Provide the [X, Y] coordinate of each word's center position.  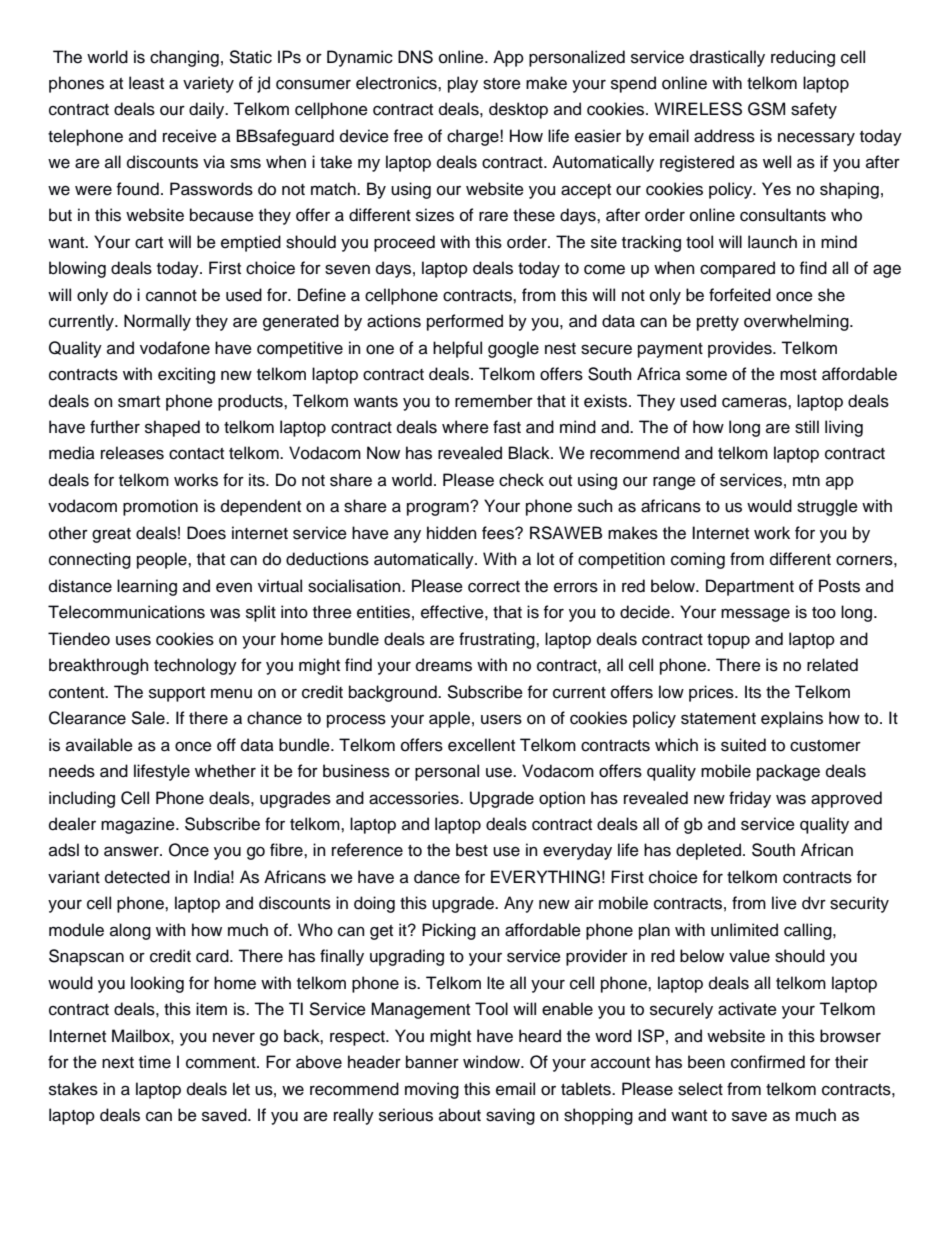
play [463, 84]
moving [432, 1090]
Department [750, 587]
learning [147, 587]
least [146, 83]
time [155, 1062]
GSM [766, 109]
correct [494, 587]
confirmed [768, 1062]
